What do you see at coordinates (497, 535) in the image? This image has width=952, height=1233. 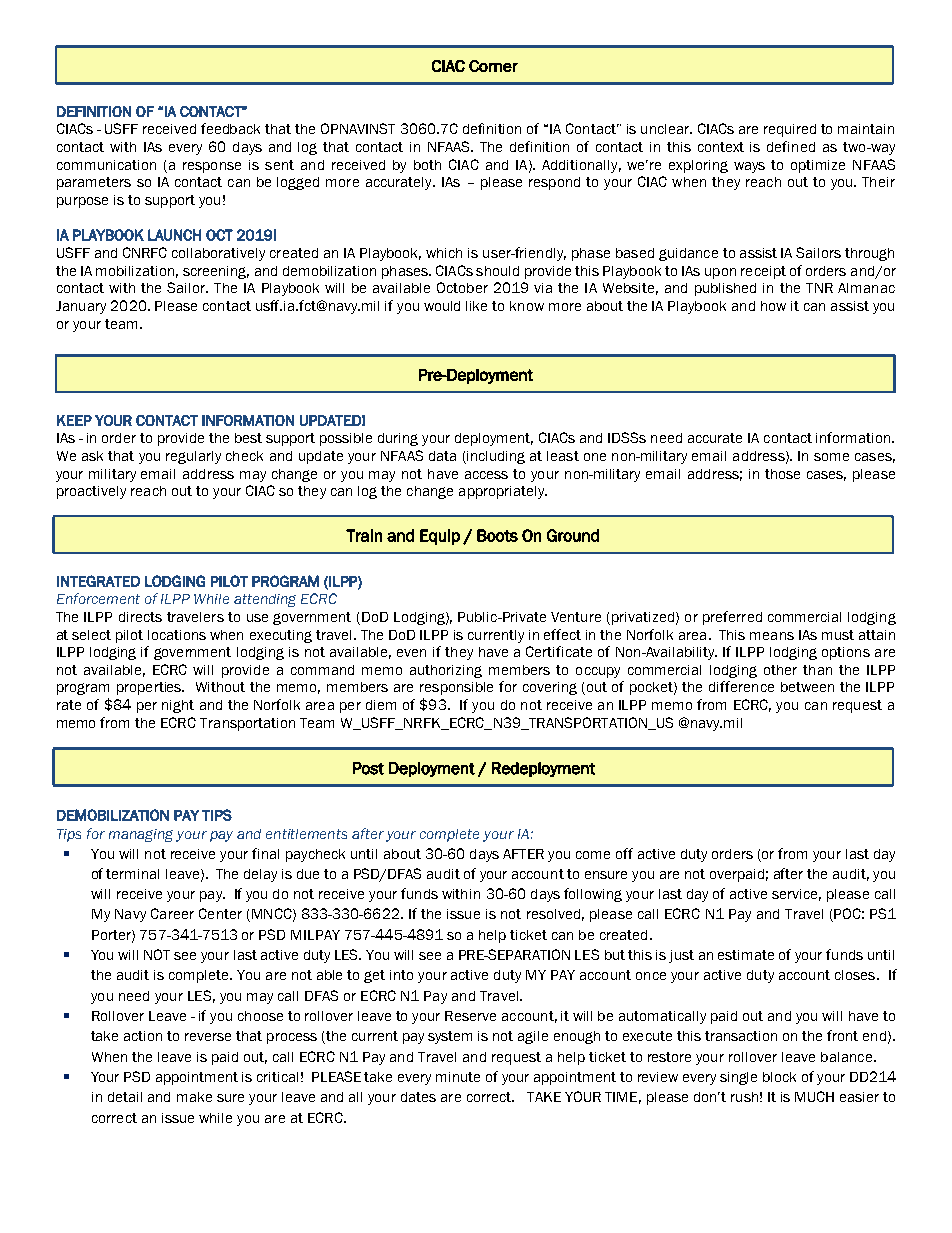 I see `Boots` at bounding box center [497, 535].
